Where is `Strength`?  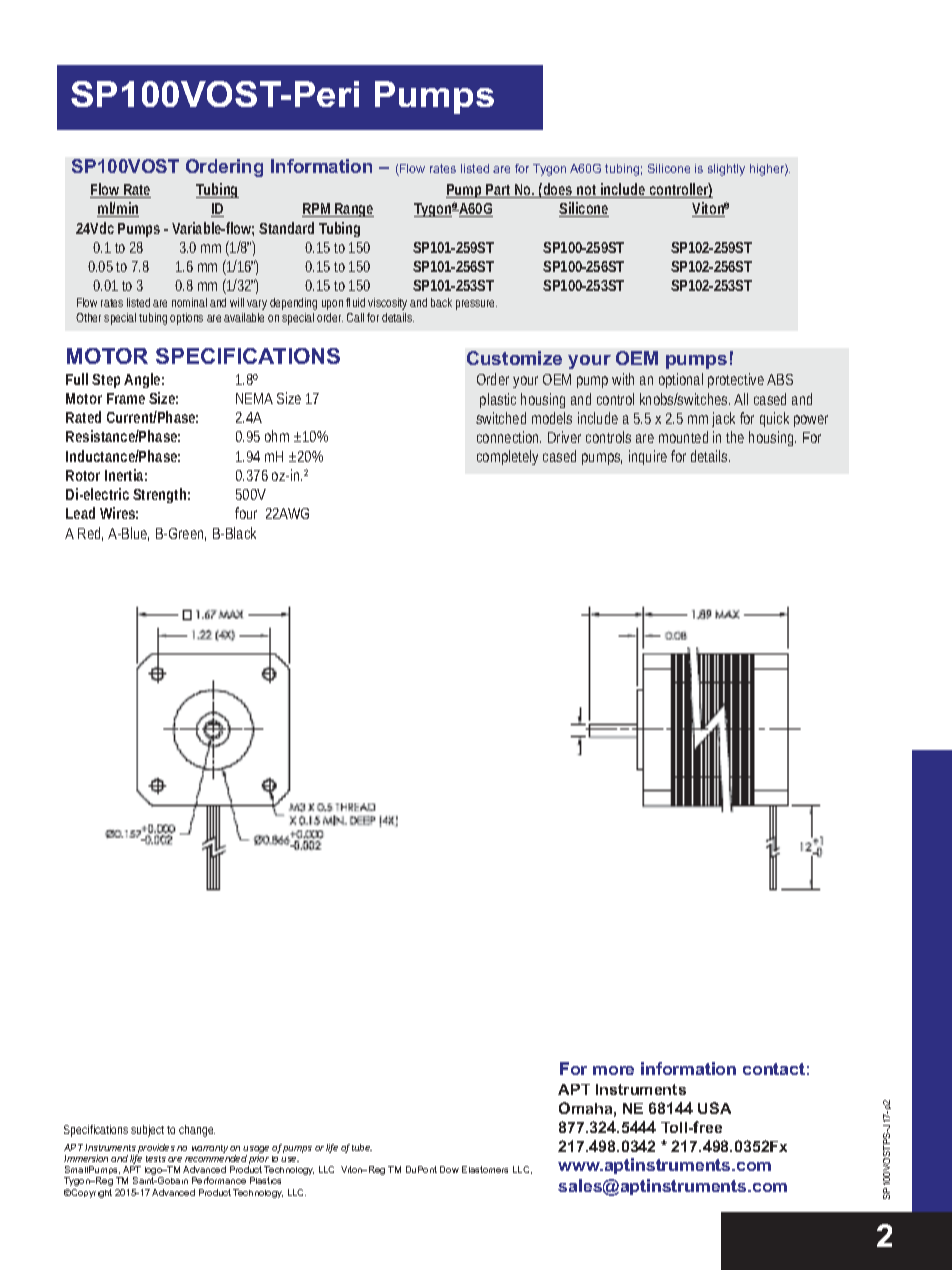
Strength is located at coordinates (159, 495).
